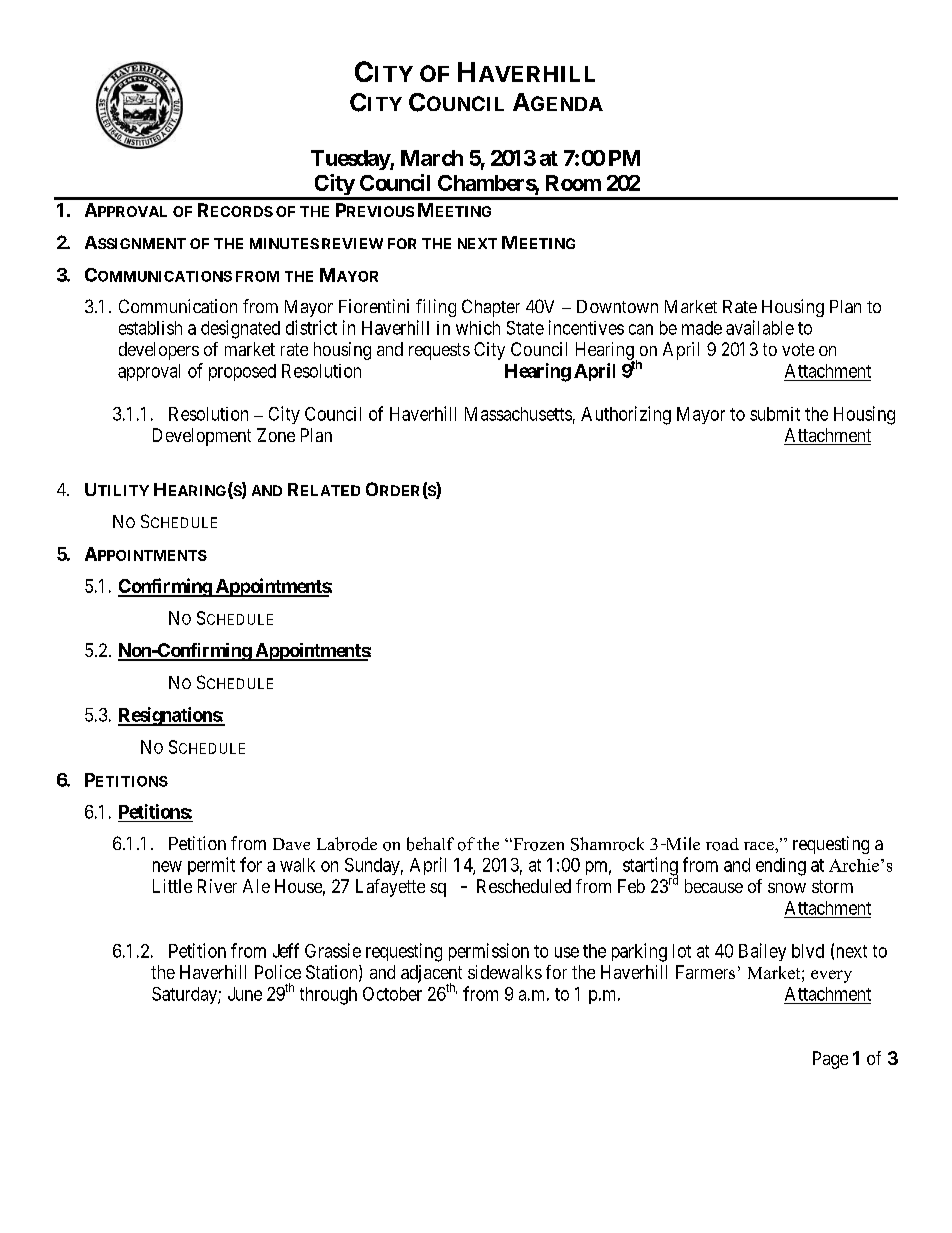 The width and height of the page is (952, 1233). Describe the element at coordinates (626, 415) in the page. I see `Authorizing` at that location.
